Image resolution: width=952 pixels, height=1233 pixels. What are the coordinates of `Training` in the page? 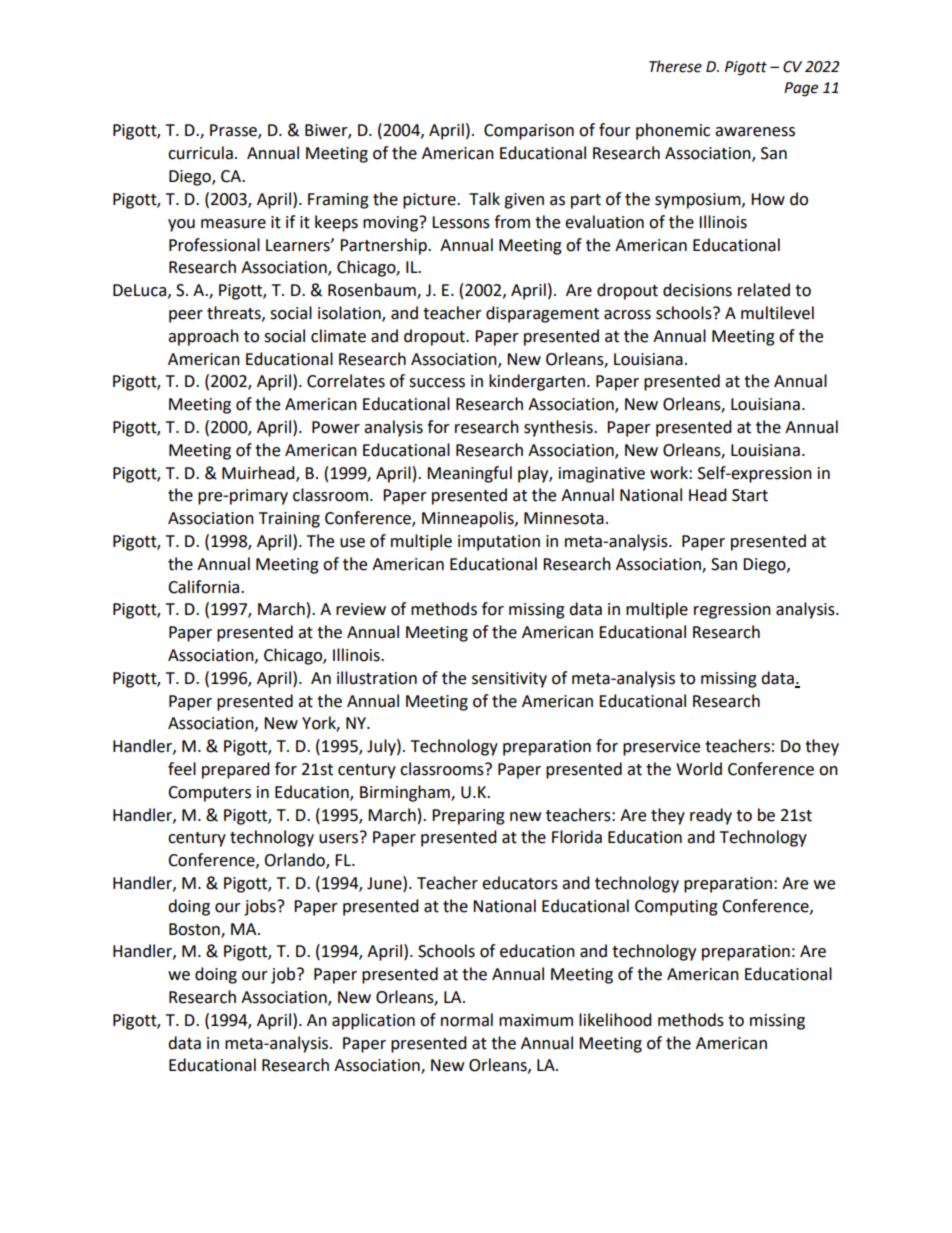 It's located at (289, 520).
